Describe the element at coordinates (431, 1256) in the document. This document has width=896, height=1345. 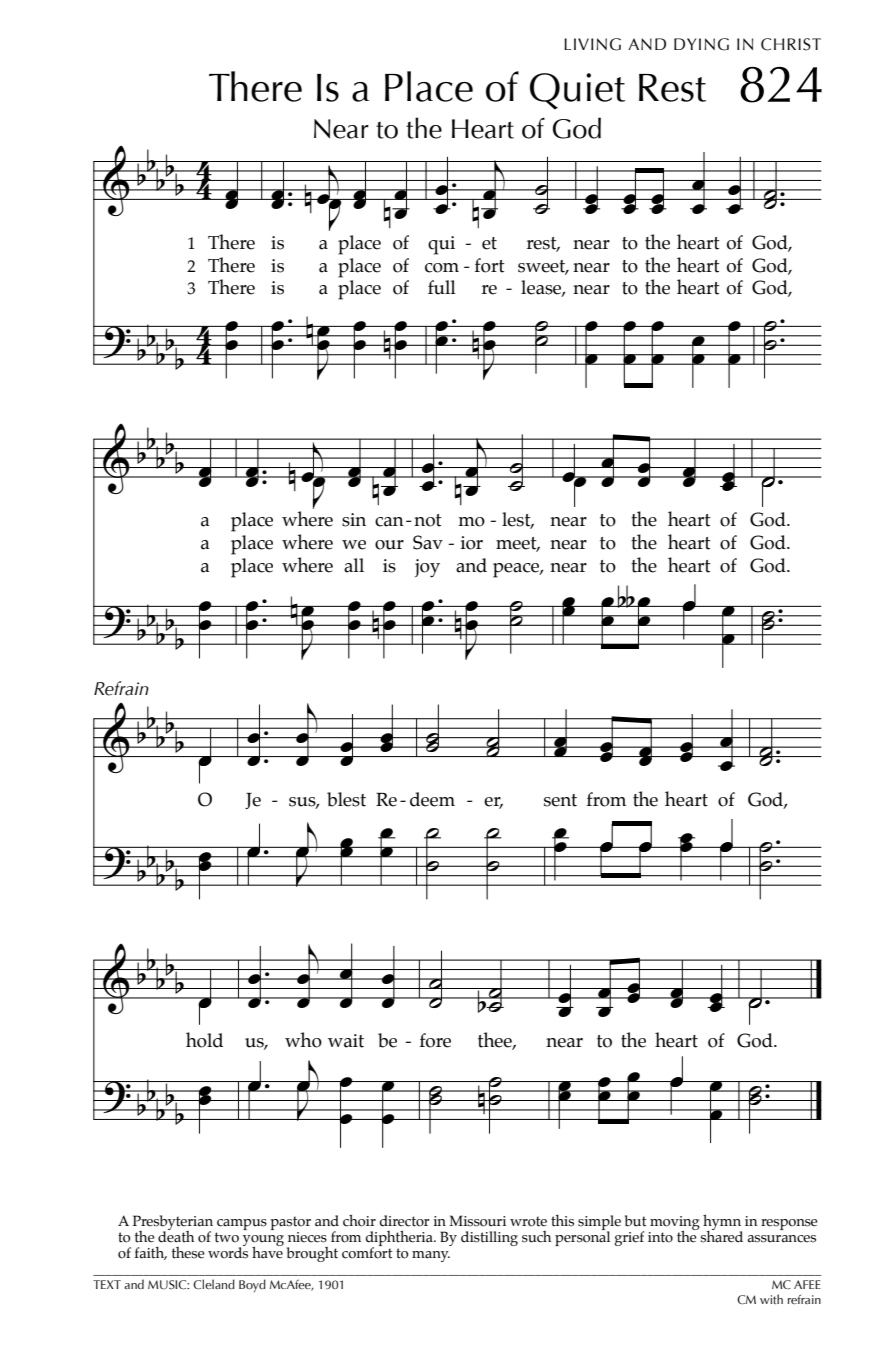
I see `many` at that location.
